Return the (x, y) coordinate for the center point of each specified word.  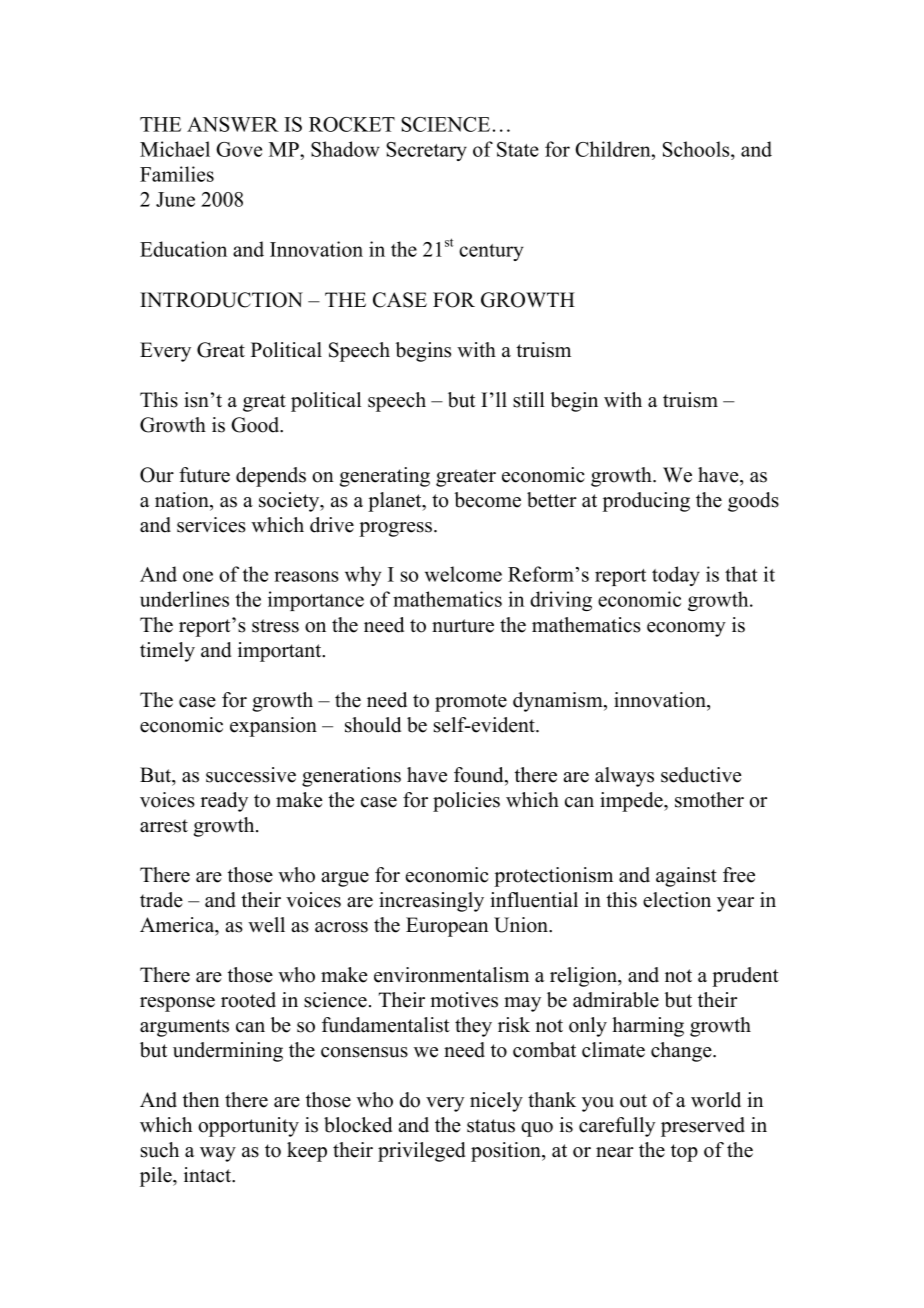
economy (686, 629)
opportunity (248, 1127)
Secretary (426, 151)
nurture (463, 626)
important (281, 652)
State (518, 149)
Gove (239, 149)
